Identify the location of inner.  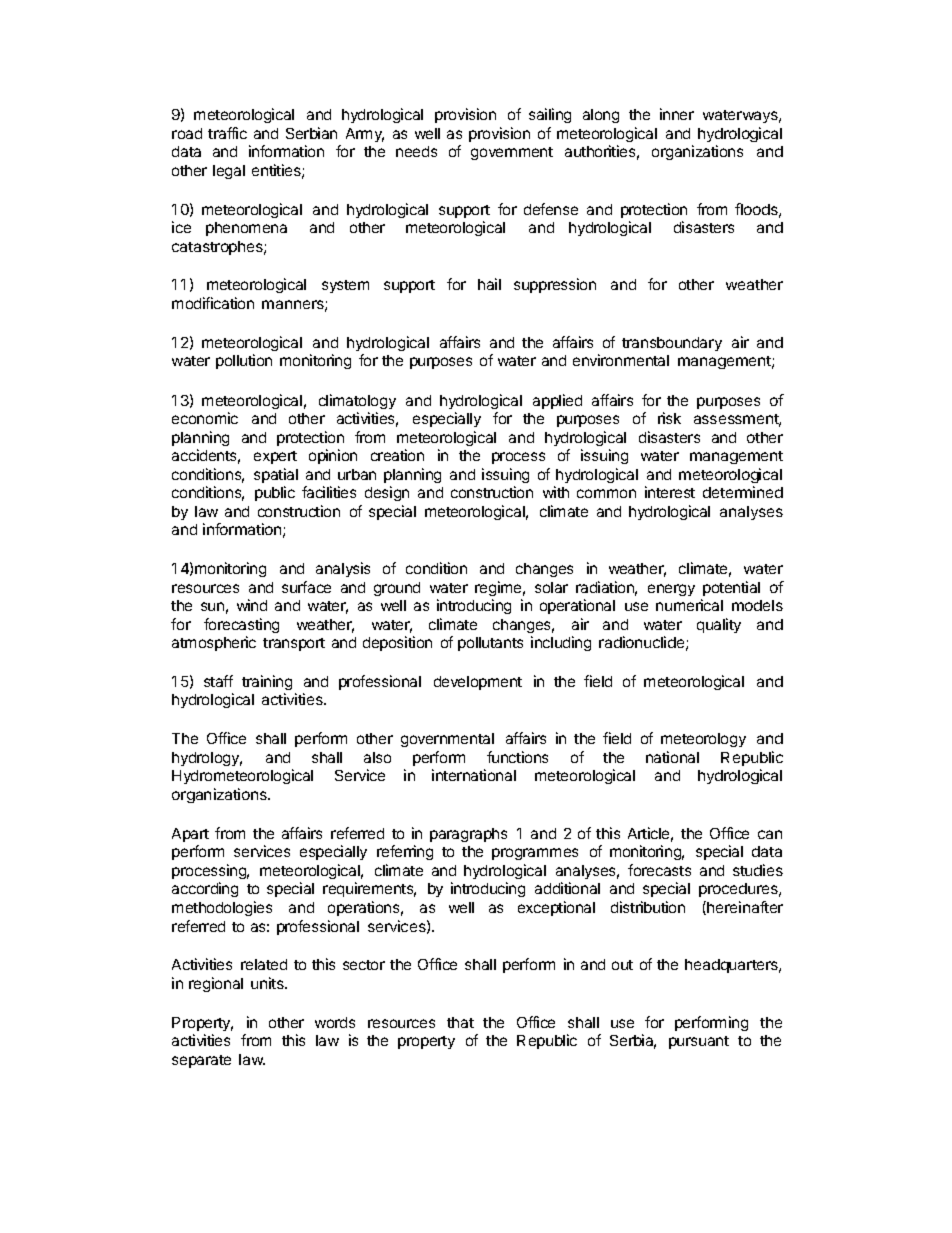
(677, 114).
